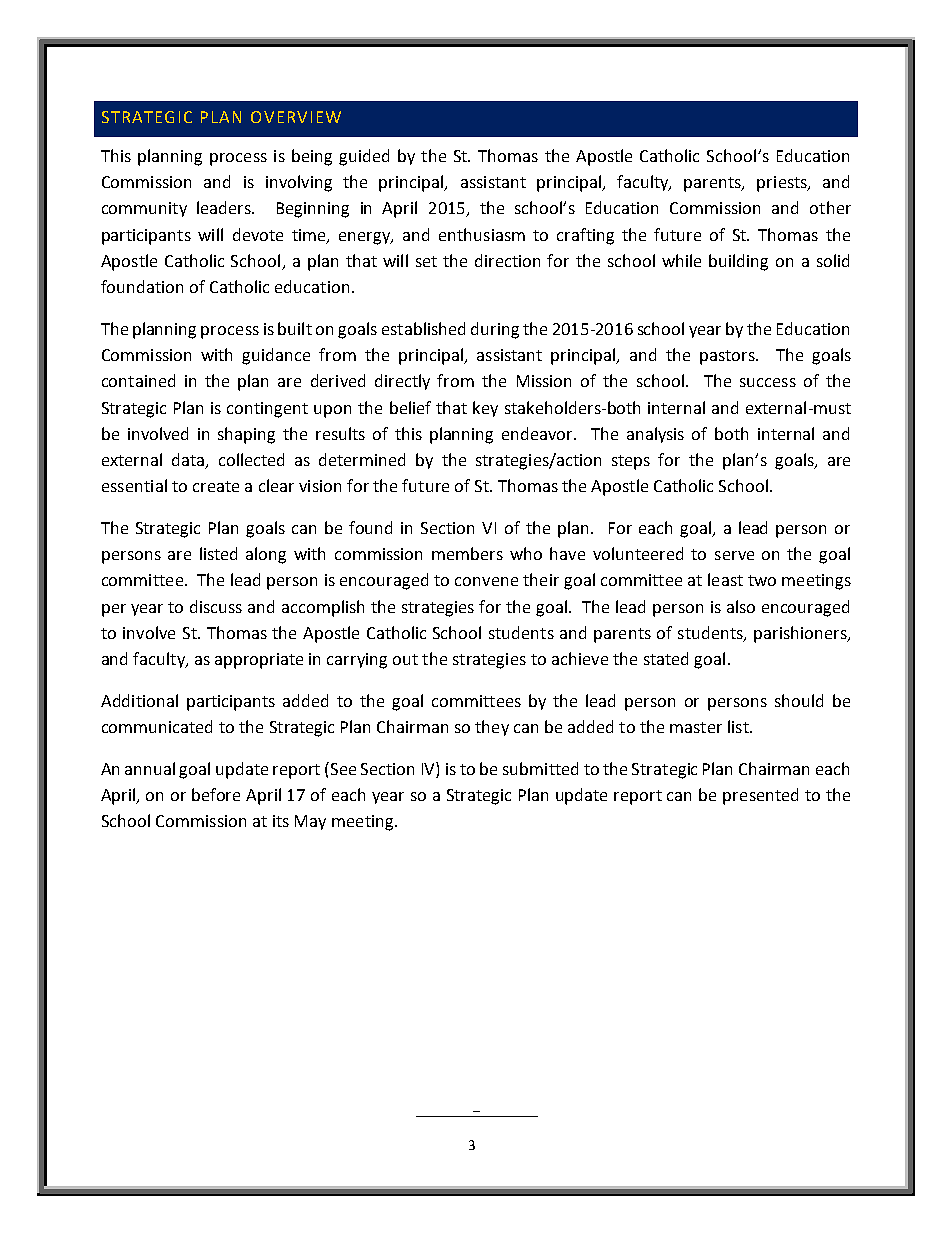 The width and height of the document is (952, 1233). I want to click on during, so click(495, 330).
